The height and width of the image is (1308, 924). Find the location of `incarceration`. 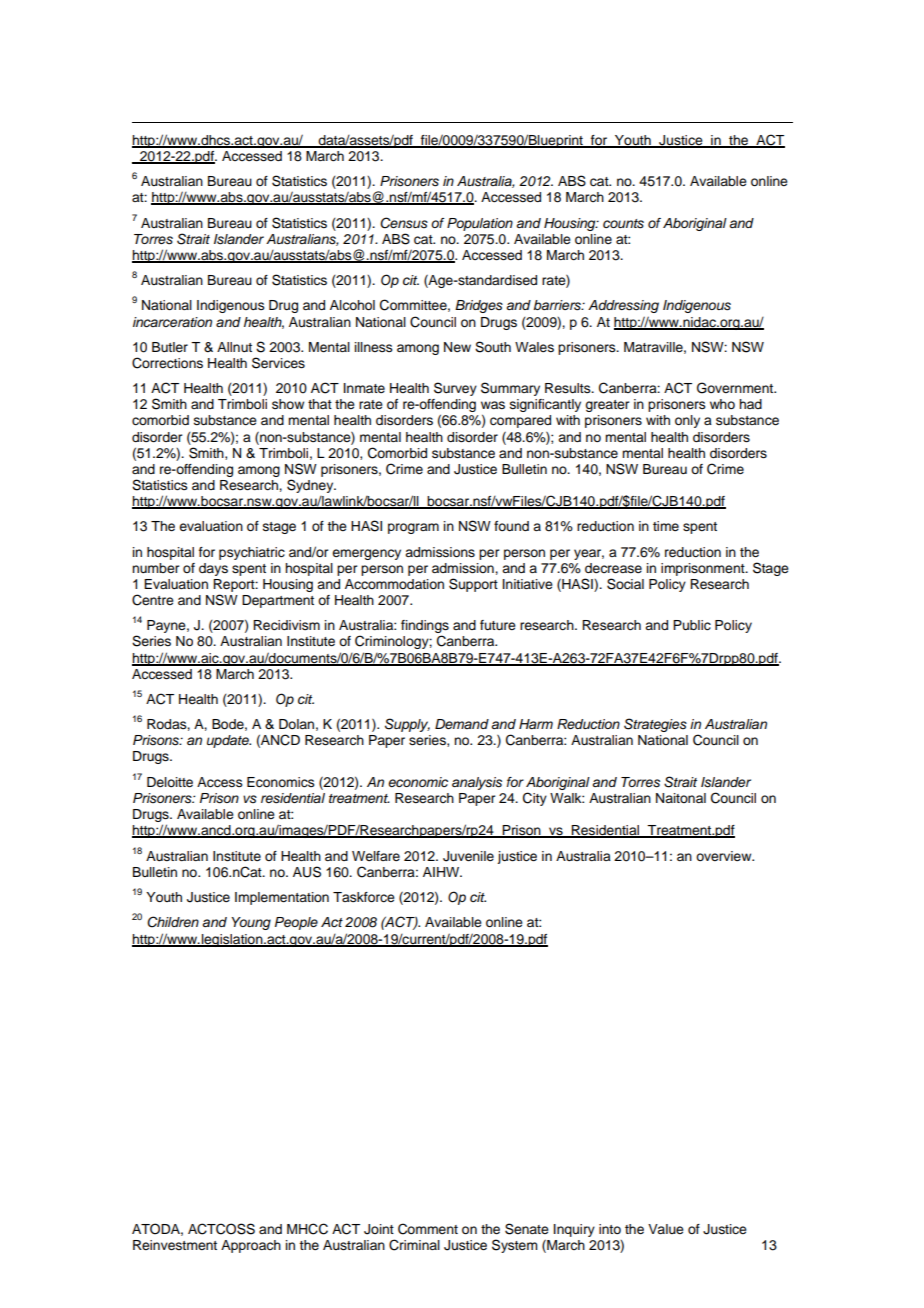

incarceration is located at coordinates (172, 322).
